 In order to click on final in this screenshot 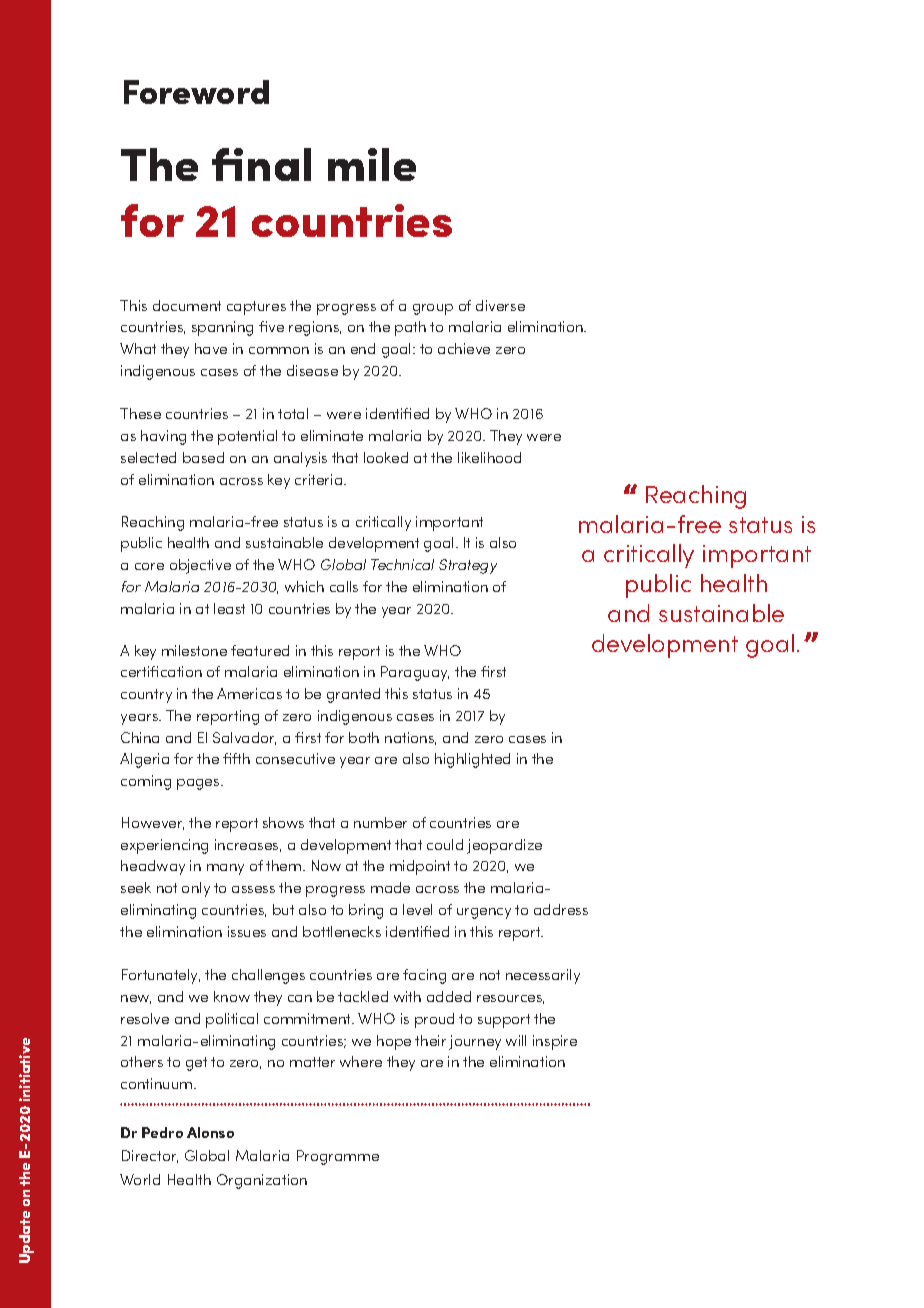, I will do `click(261, 164)`.
